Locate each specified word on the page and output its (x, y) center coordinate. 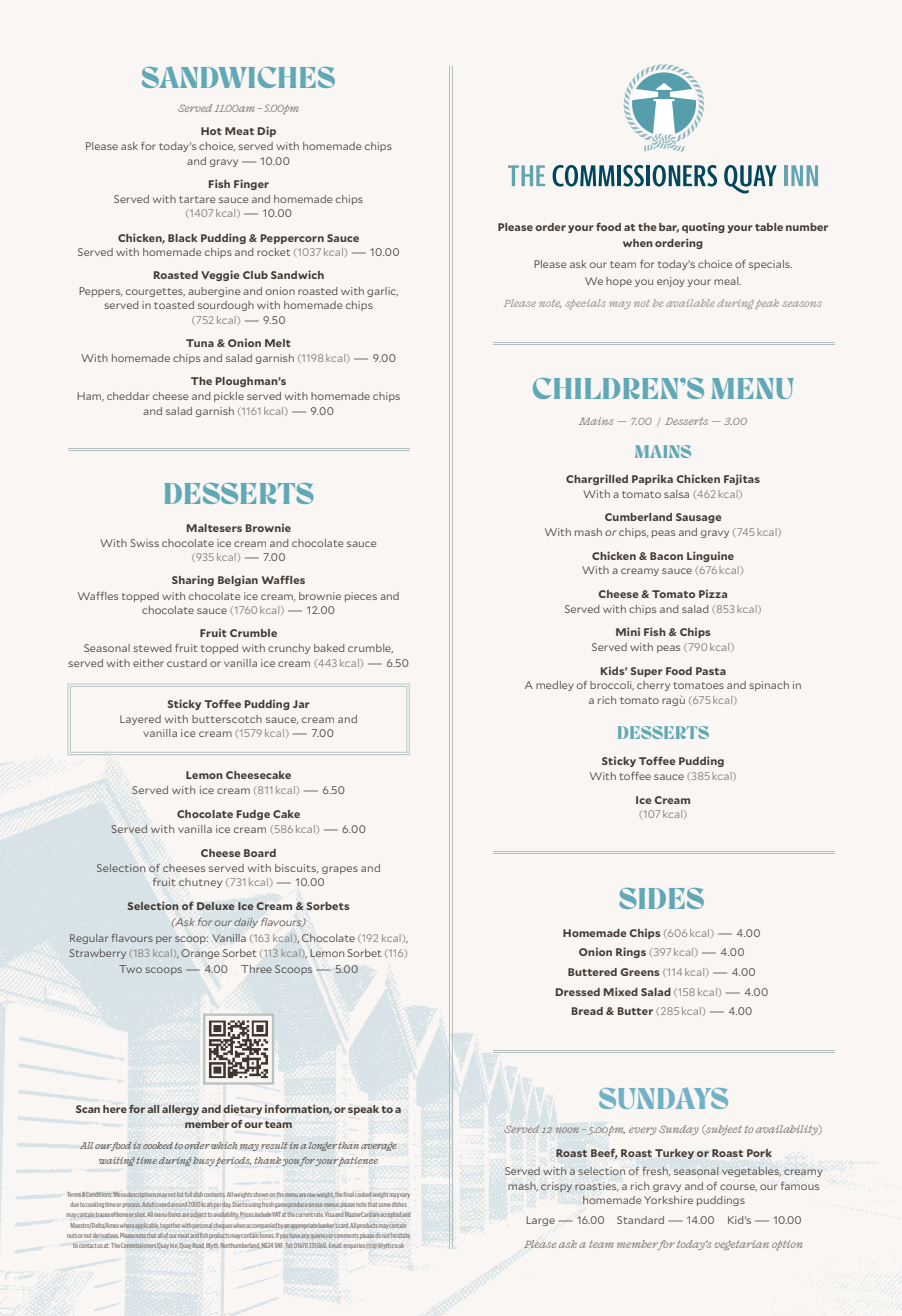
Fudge (253, 815)
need (164, 1204)
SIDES (661, 898)
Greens (640, 972)
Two (130, 969)
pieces (361, 597)
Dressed (578, 992)
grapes (340, 870)
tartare (197, 199)
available (690, 303)
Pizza (713, 593)
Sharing (193, 580)
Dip (267, 131)
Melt (278, 343)
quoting (703, 227)
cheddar (128, 396)
